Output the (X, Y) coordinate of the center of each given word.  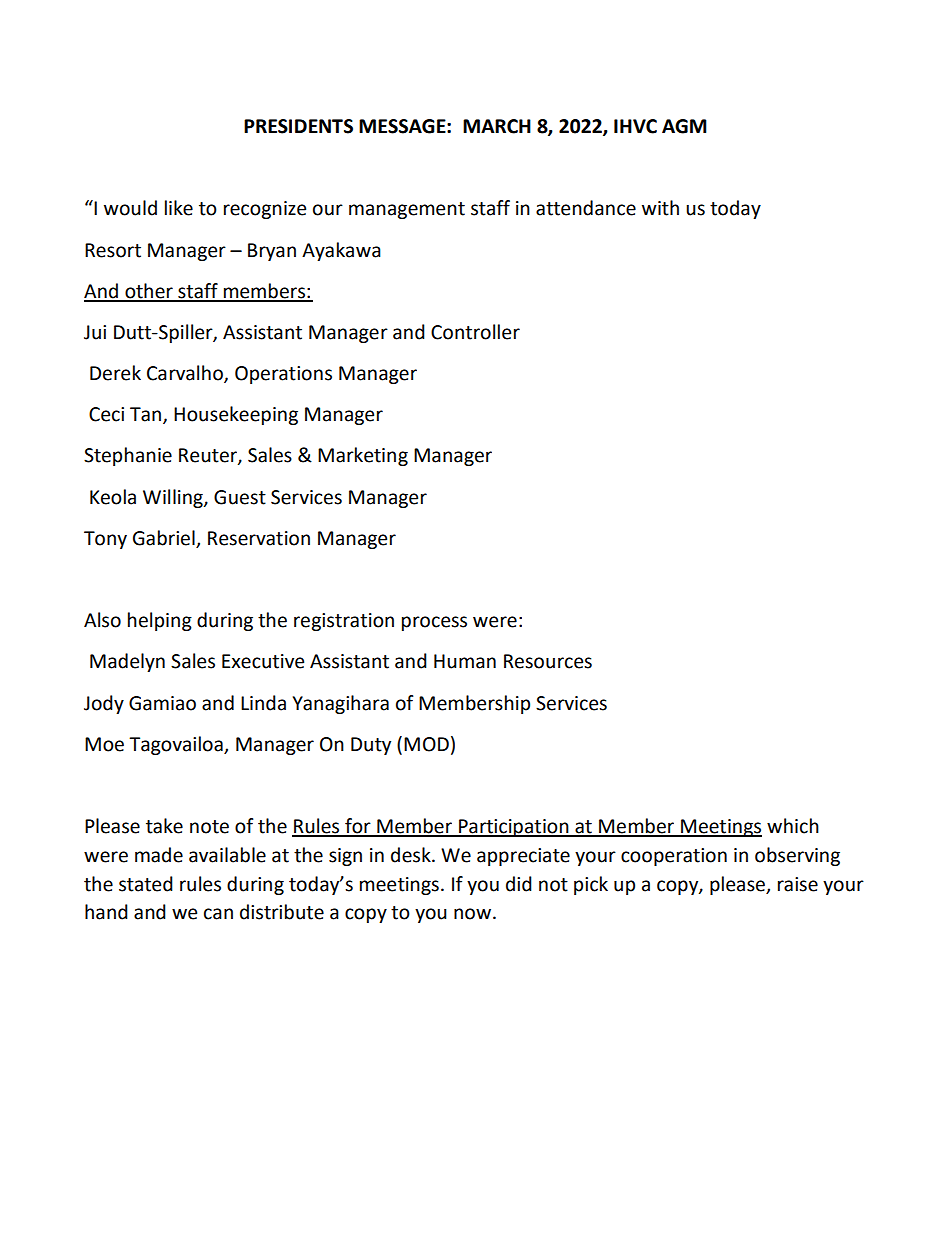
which (793, 826)
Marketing (363, 456)
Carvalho (186, 374)
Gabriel (165, 539)
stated (146, 884)
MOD (426, 744)
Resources (548, 661)
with (660, 208)
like (179, 208)
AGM (684, 126)
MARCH (497, 126)
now (474, 914)
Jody (104, 704)
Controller (475, 332)
